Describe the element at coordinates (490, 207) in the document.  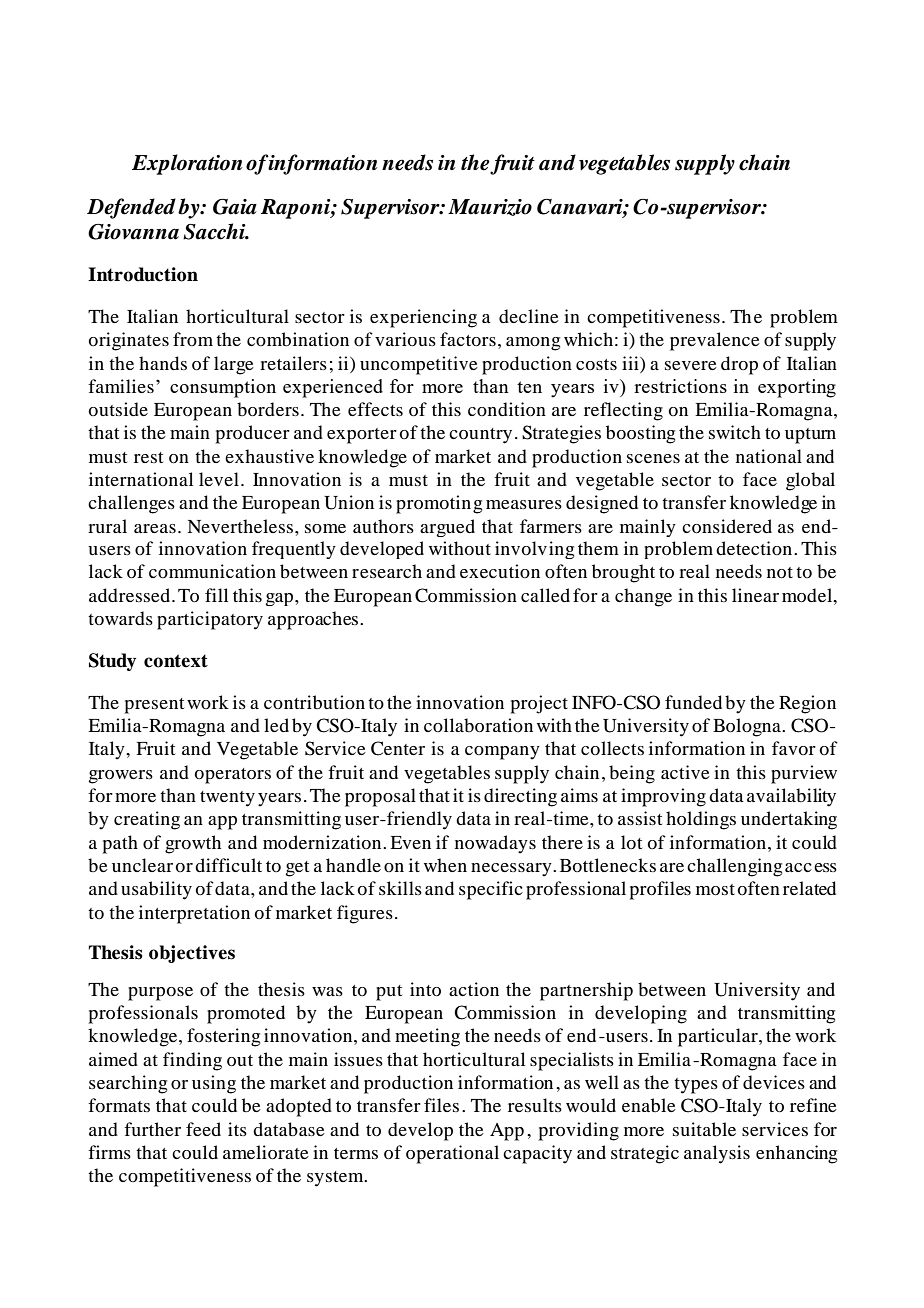
I see `Maurizio` at that location.
